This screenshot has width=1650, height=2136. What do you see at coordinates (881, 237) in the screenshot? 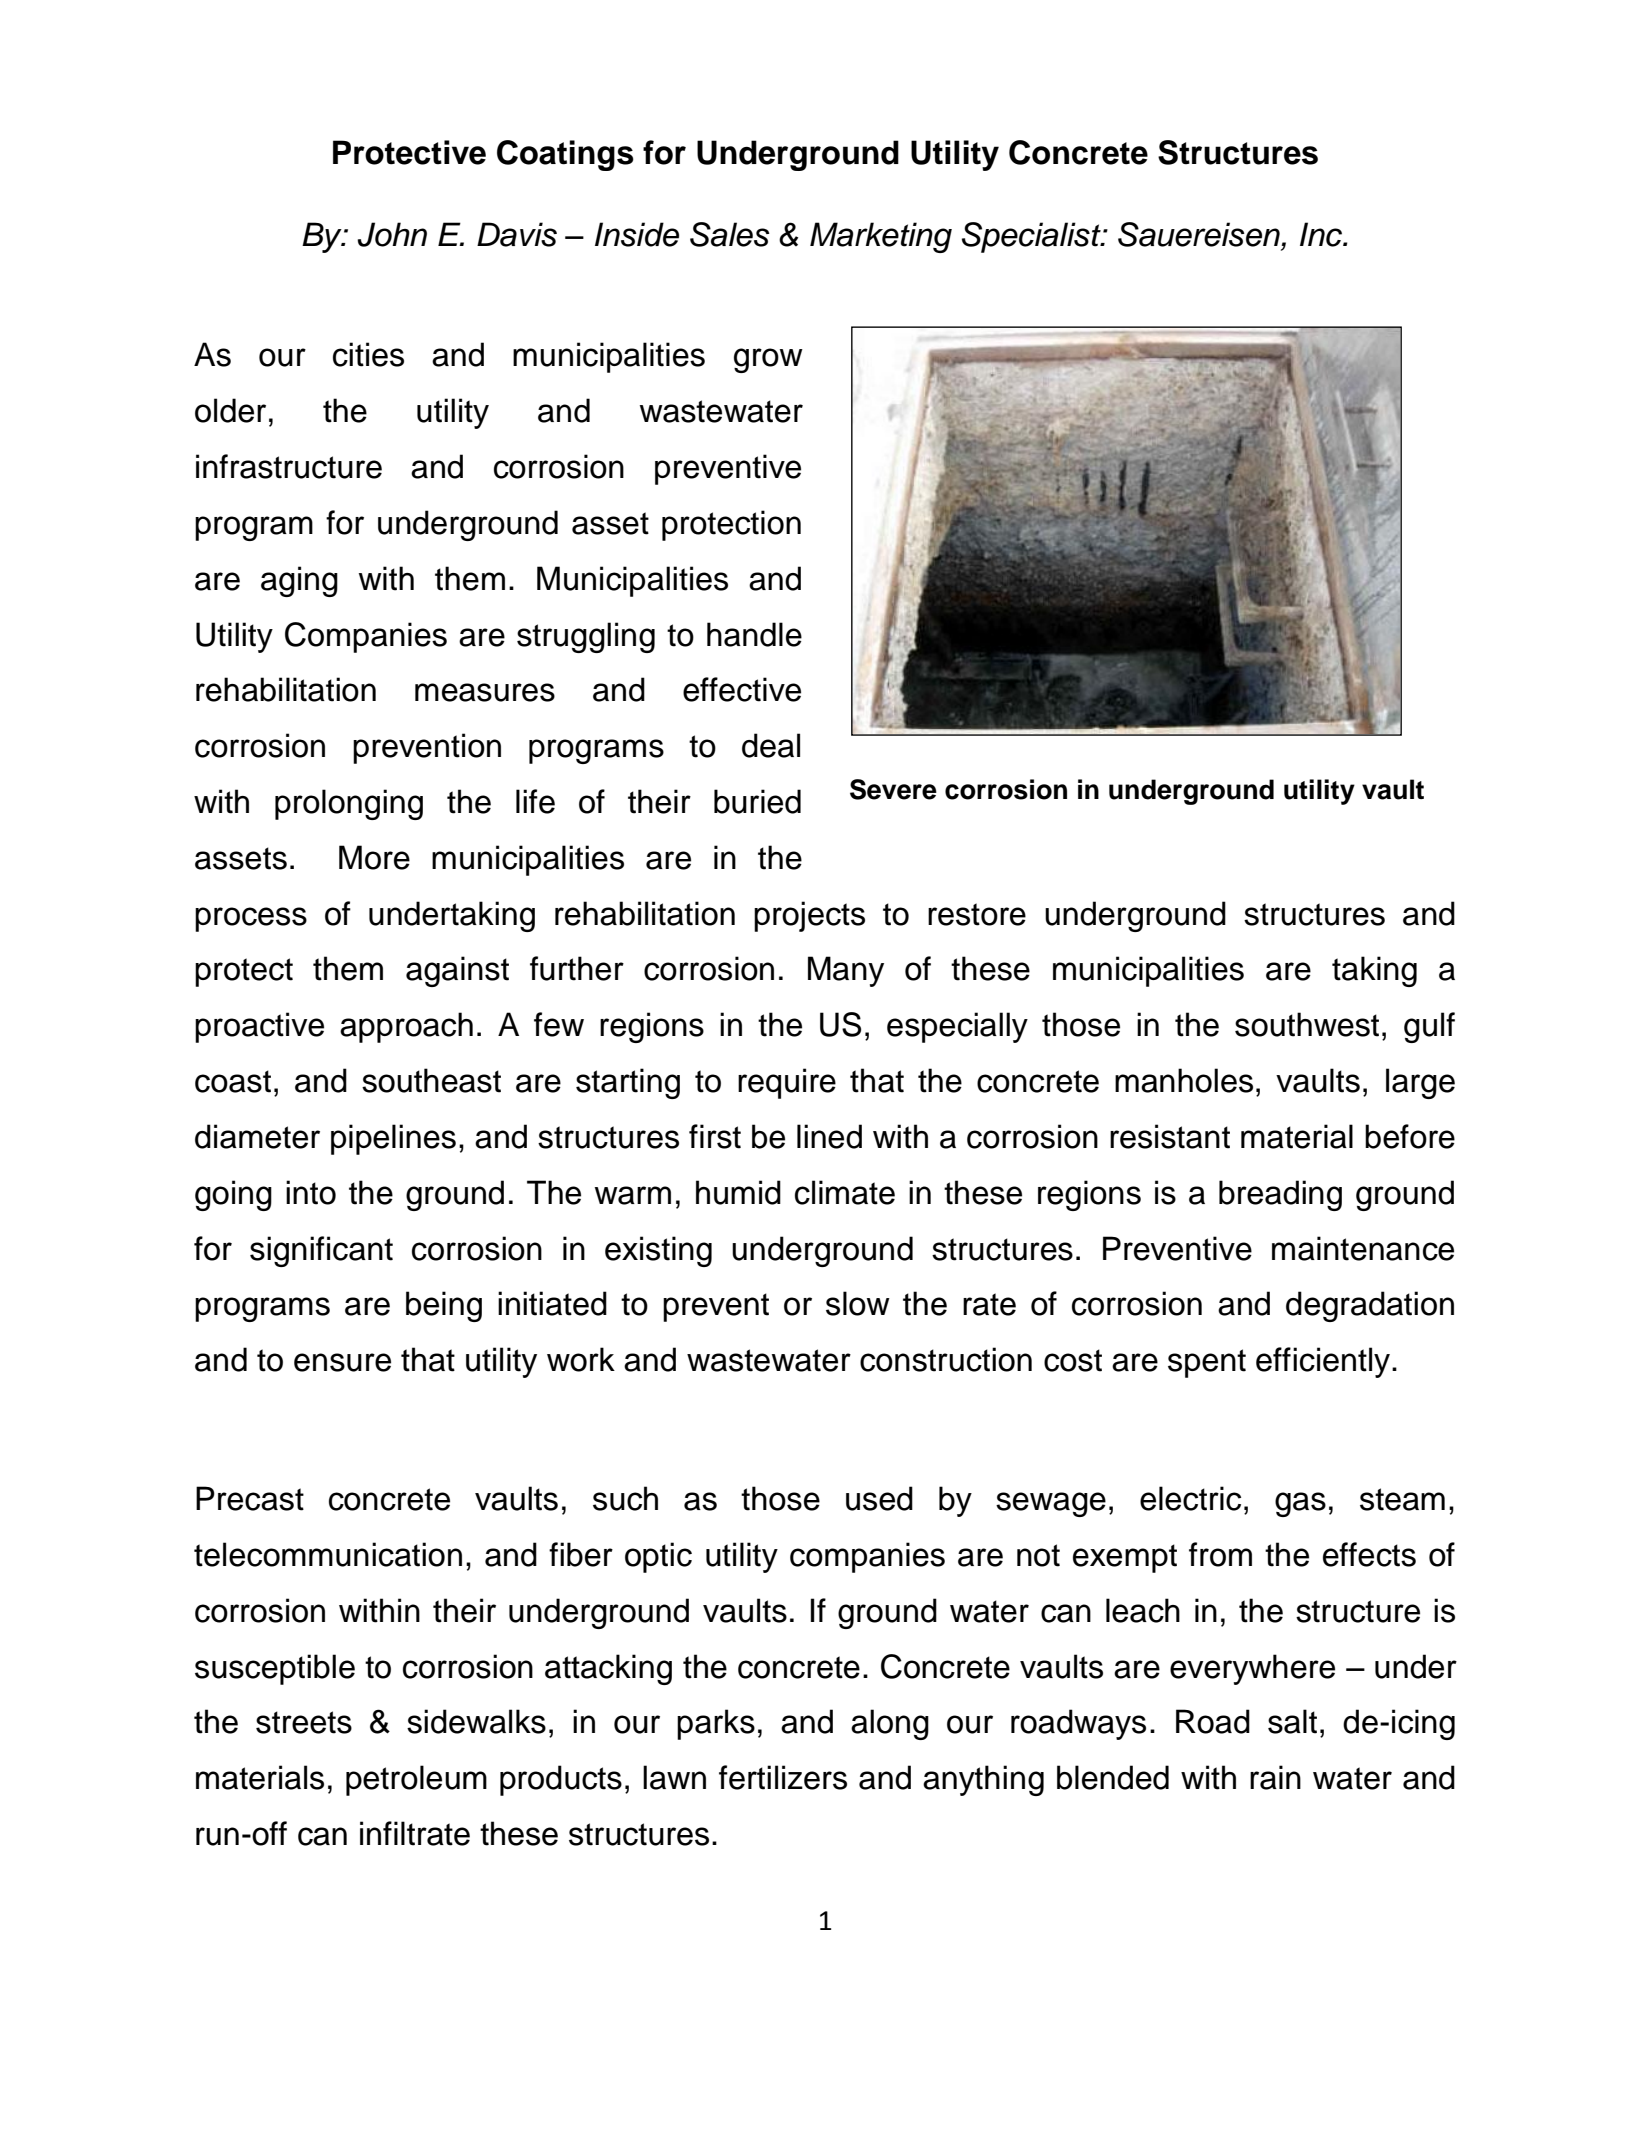
I see `Marketing` at bounding box center [881, 237].
